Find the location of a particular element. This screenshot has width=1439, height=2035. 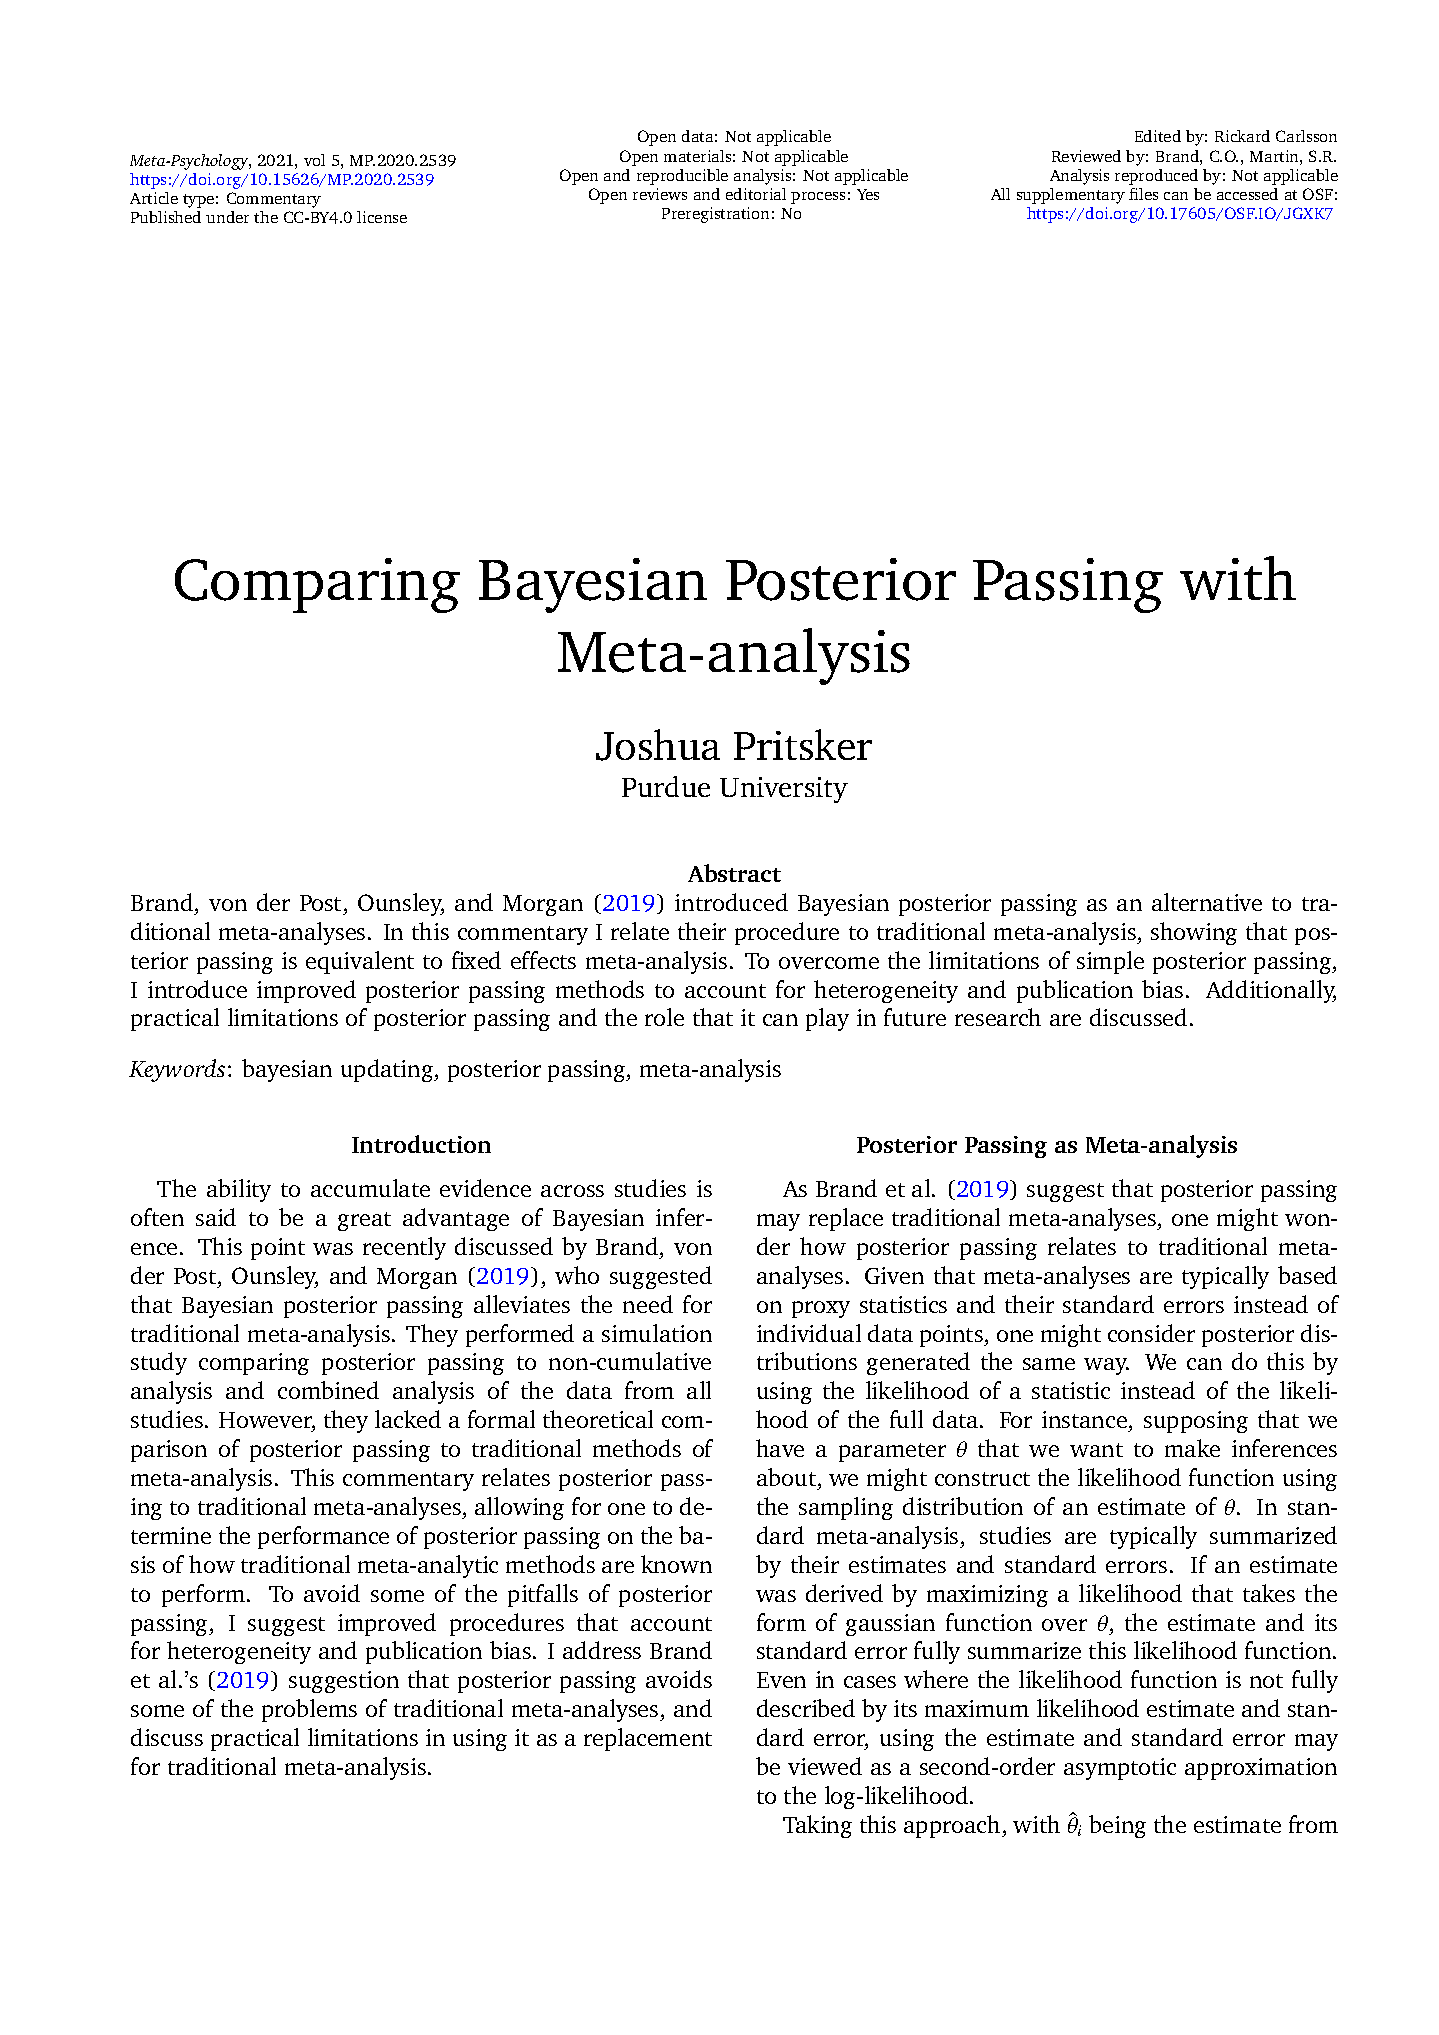

reproduced is located at coordinates (1156, 177).
